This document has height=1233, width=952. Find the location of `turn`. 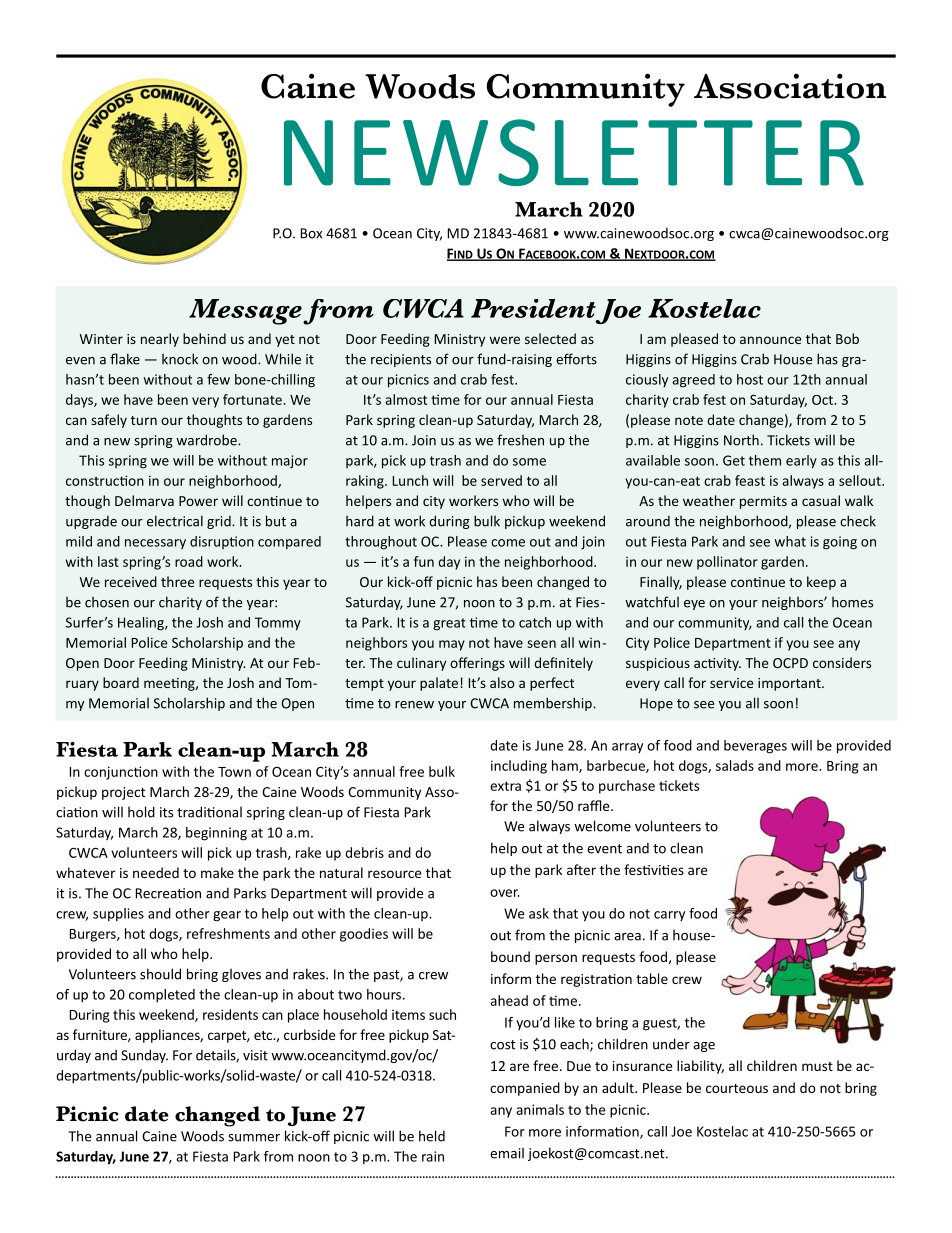

turn is located at coordinates (144, 420).
